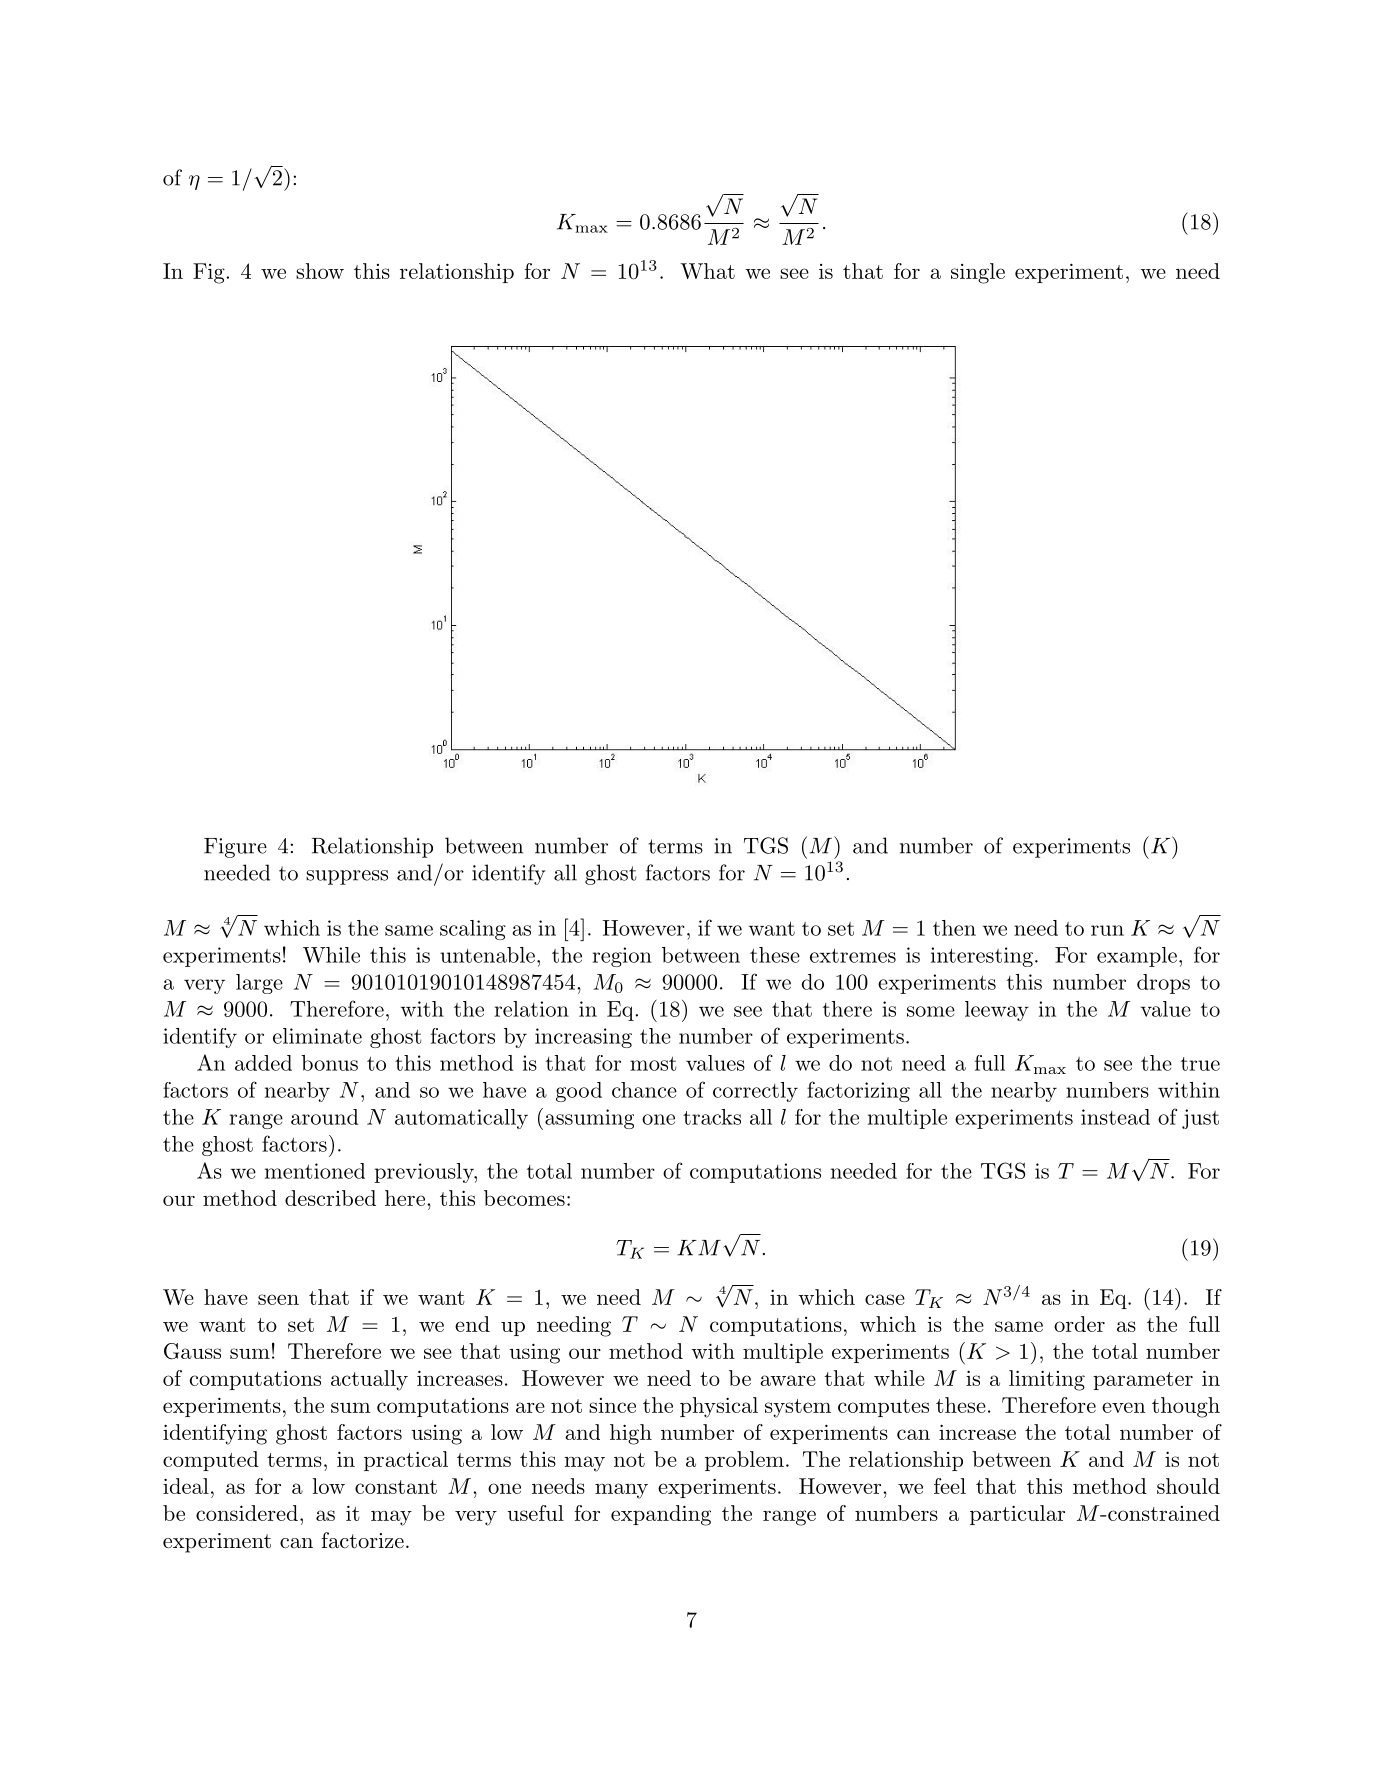  Describe the element at coordinates (247, 1513) in the screenshot. I see `considered` at that location.
